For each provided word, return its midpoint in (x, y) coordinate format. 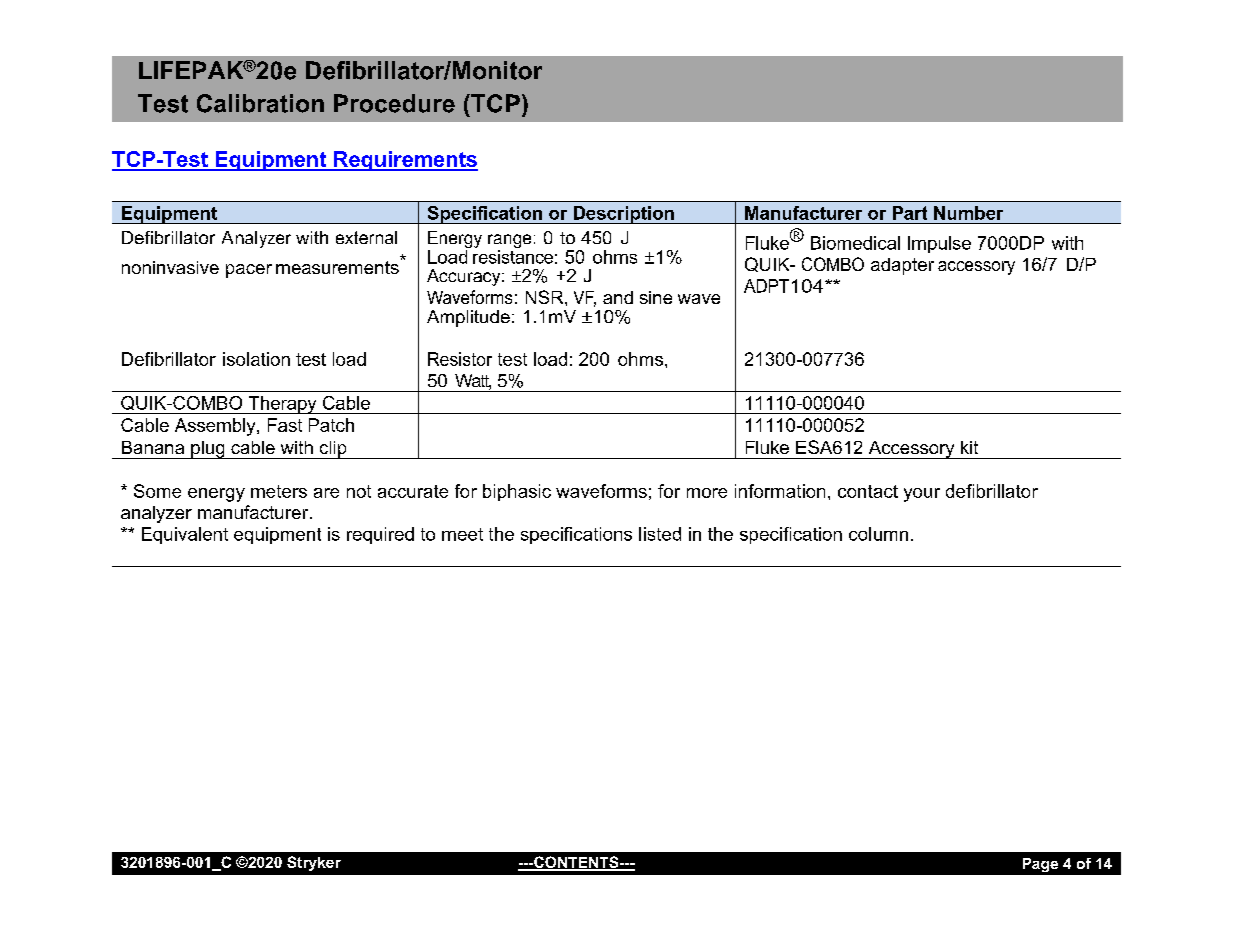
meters (279, 491)
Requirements (405, 161)
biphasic (517, 492)
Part (910, 213)
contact (868, 491)
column (878, 534)
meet (462, 534)
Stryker (314, 863)
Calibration (260, 103)
